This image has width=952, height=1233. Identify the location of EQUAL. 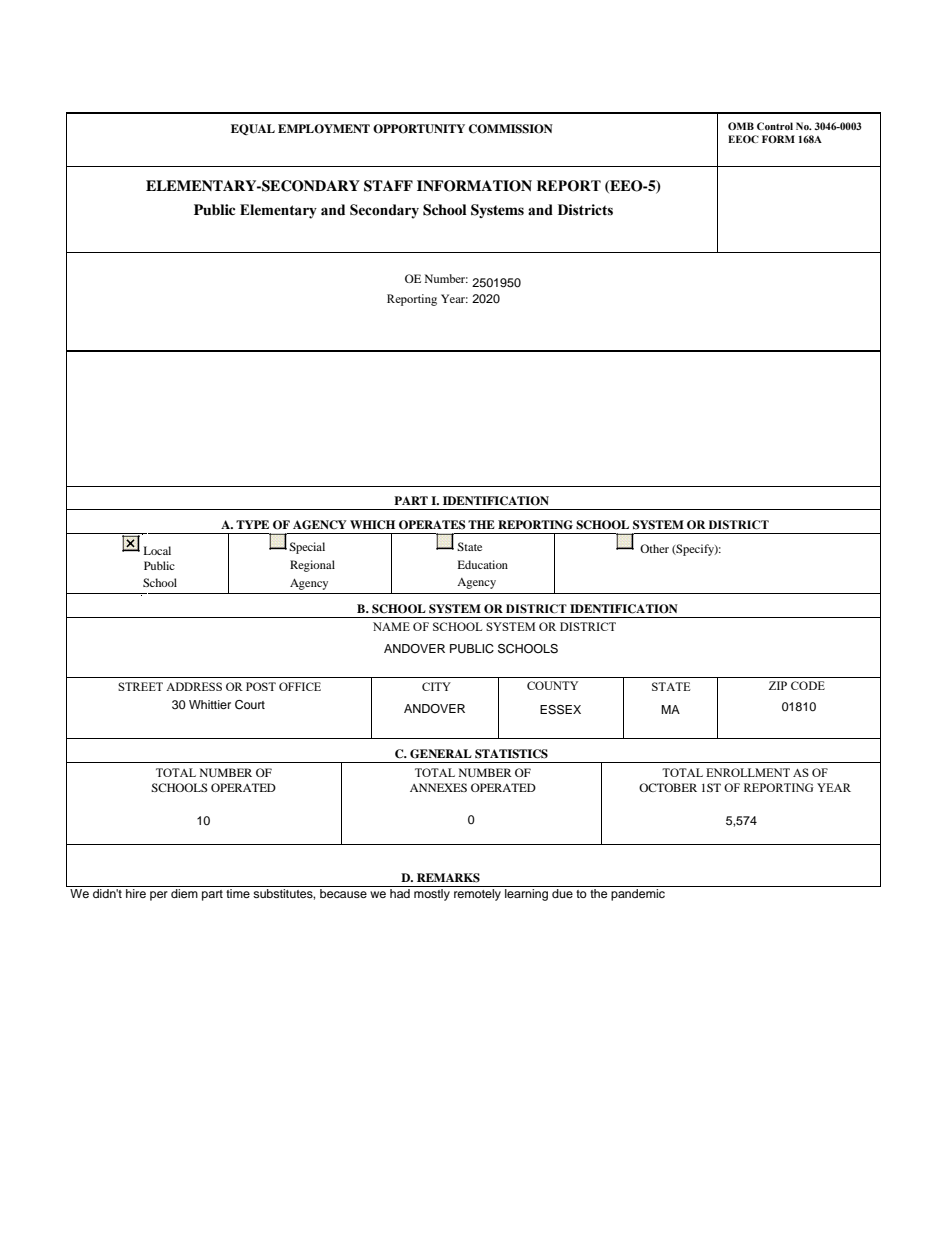
(253, 129).
